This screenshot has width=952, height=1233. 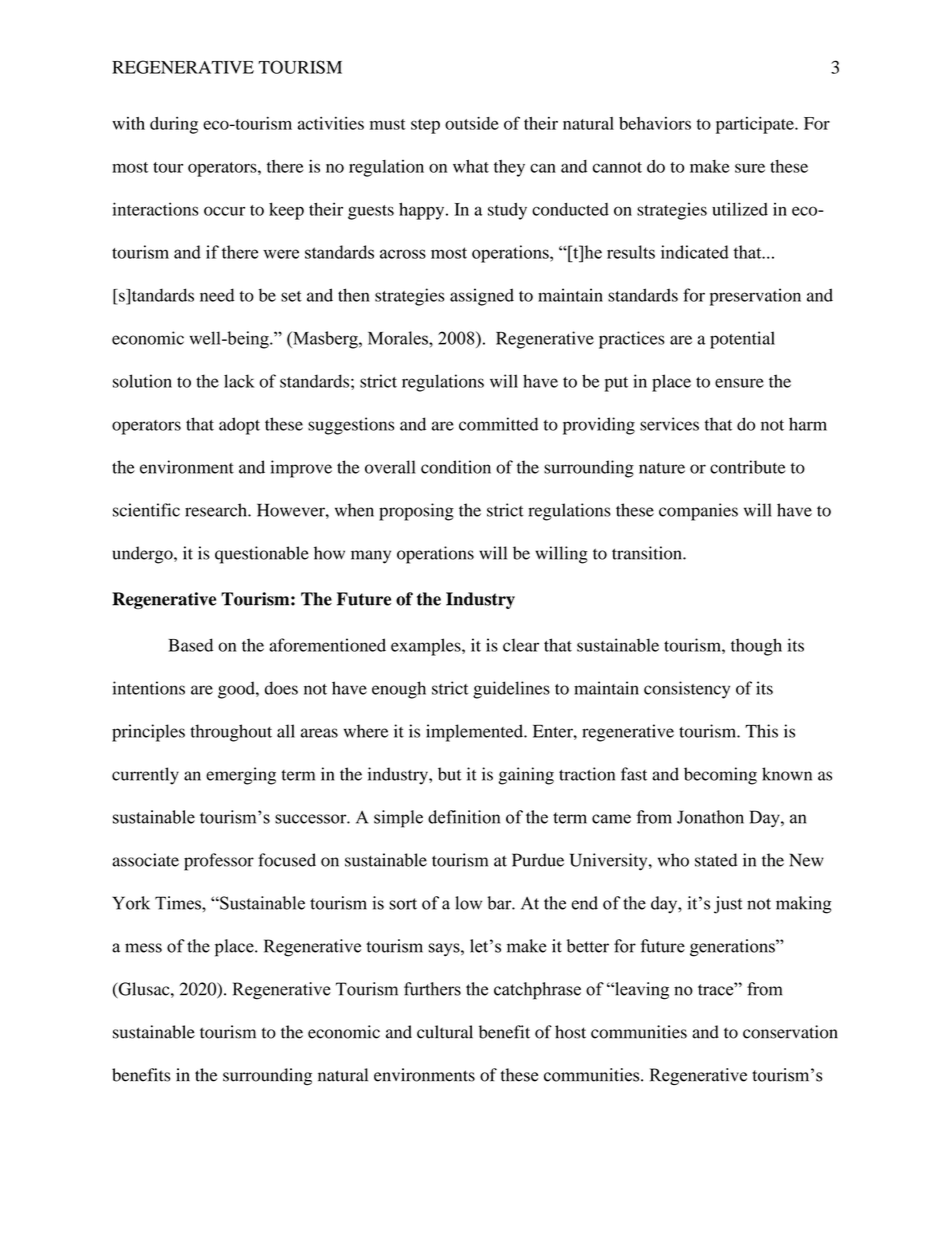 What do you see at coordinates (790, 1032) in the screenshot?
I see `conservation` at bounding box center [790, 1032].
